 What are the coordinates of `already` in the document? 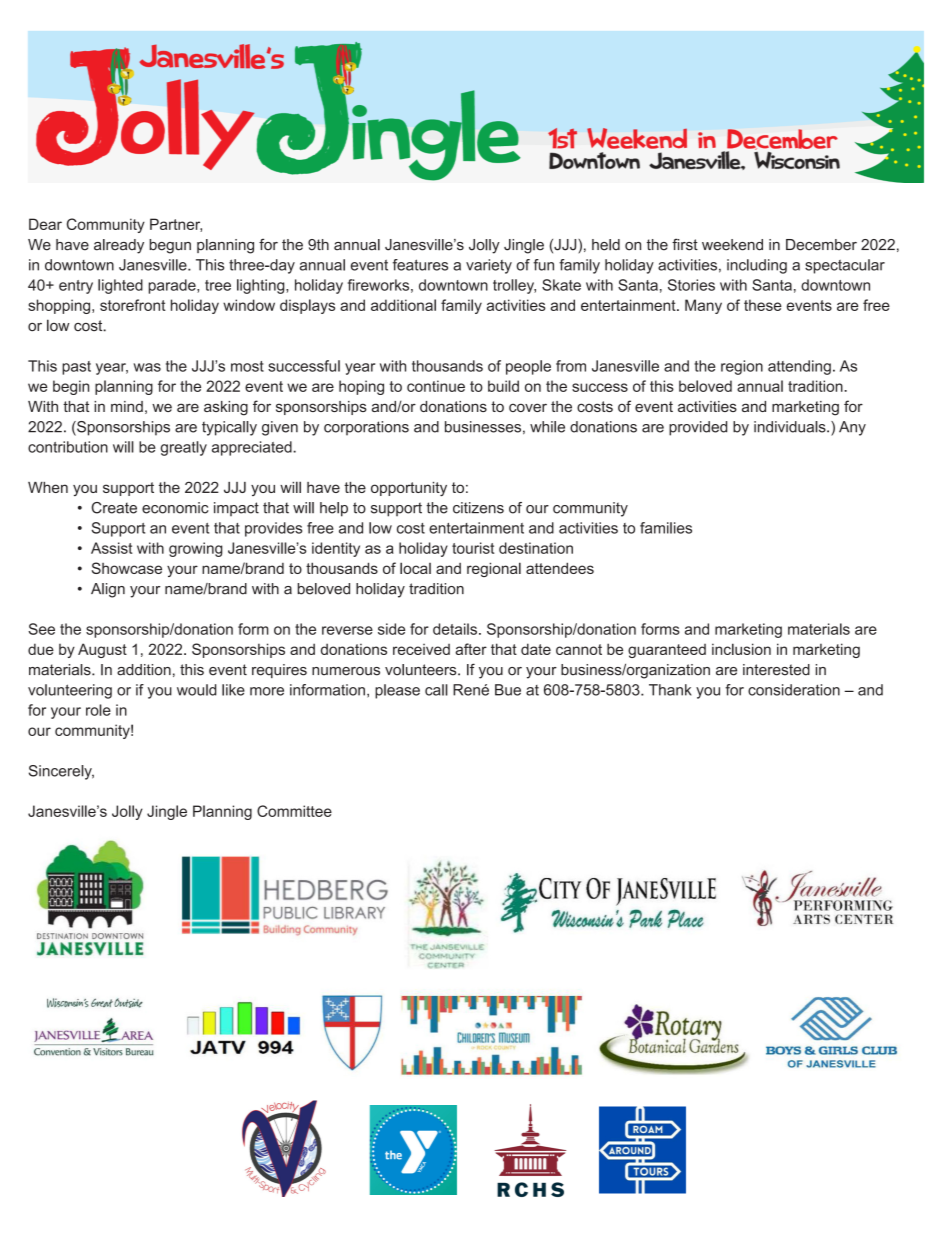 It's located at (119, 246).
